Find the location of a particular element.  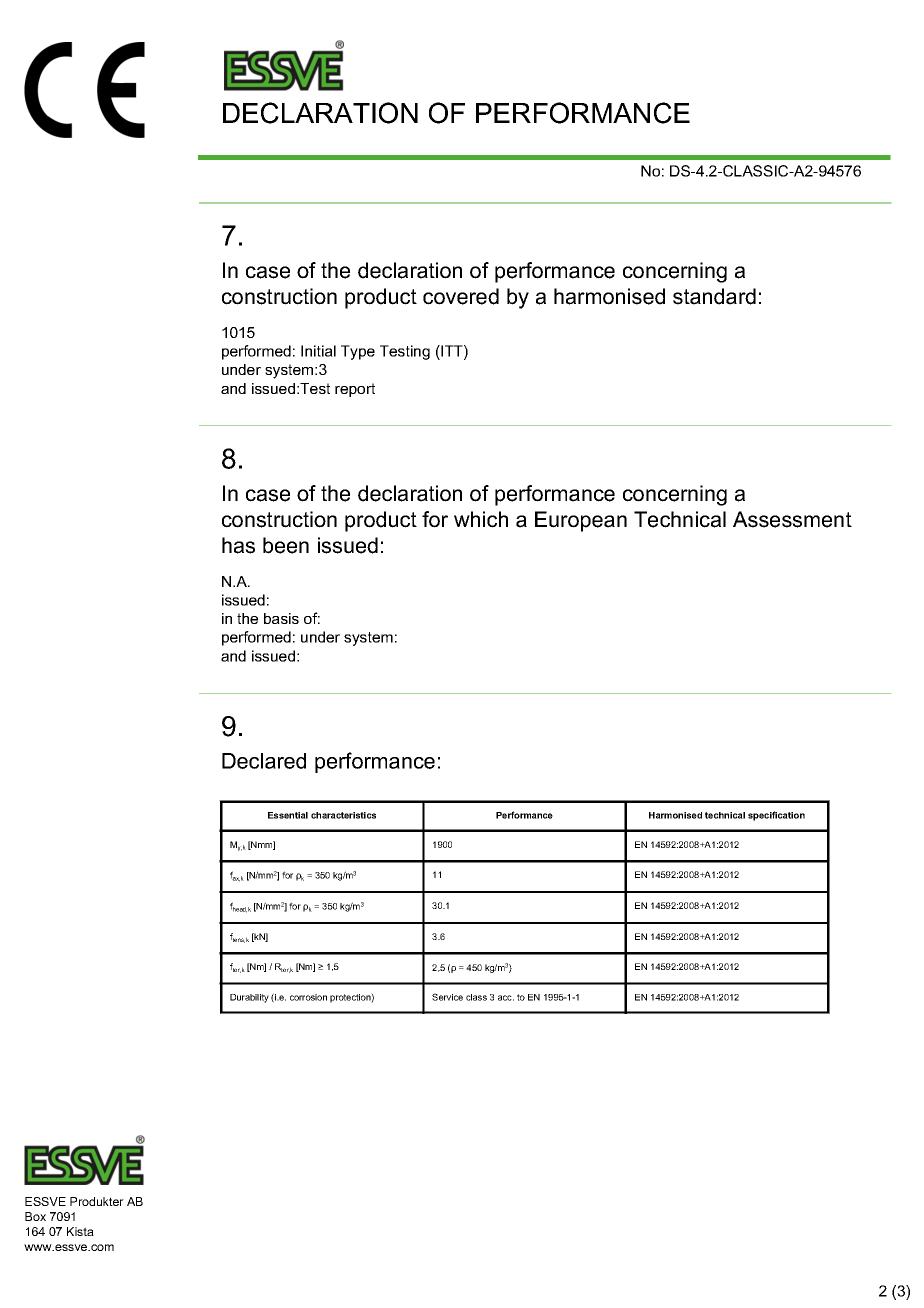

has is located at coordinates (238, 545).
